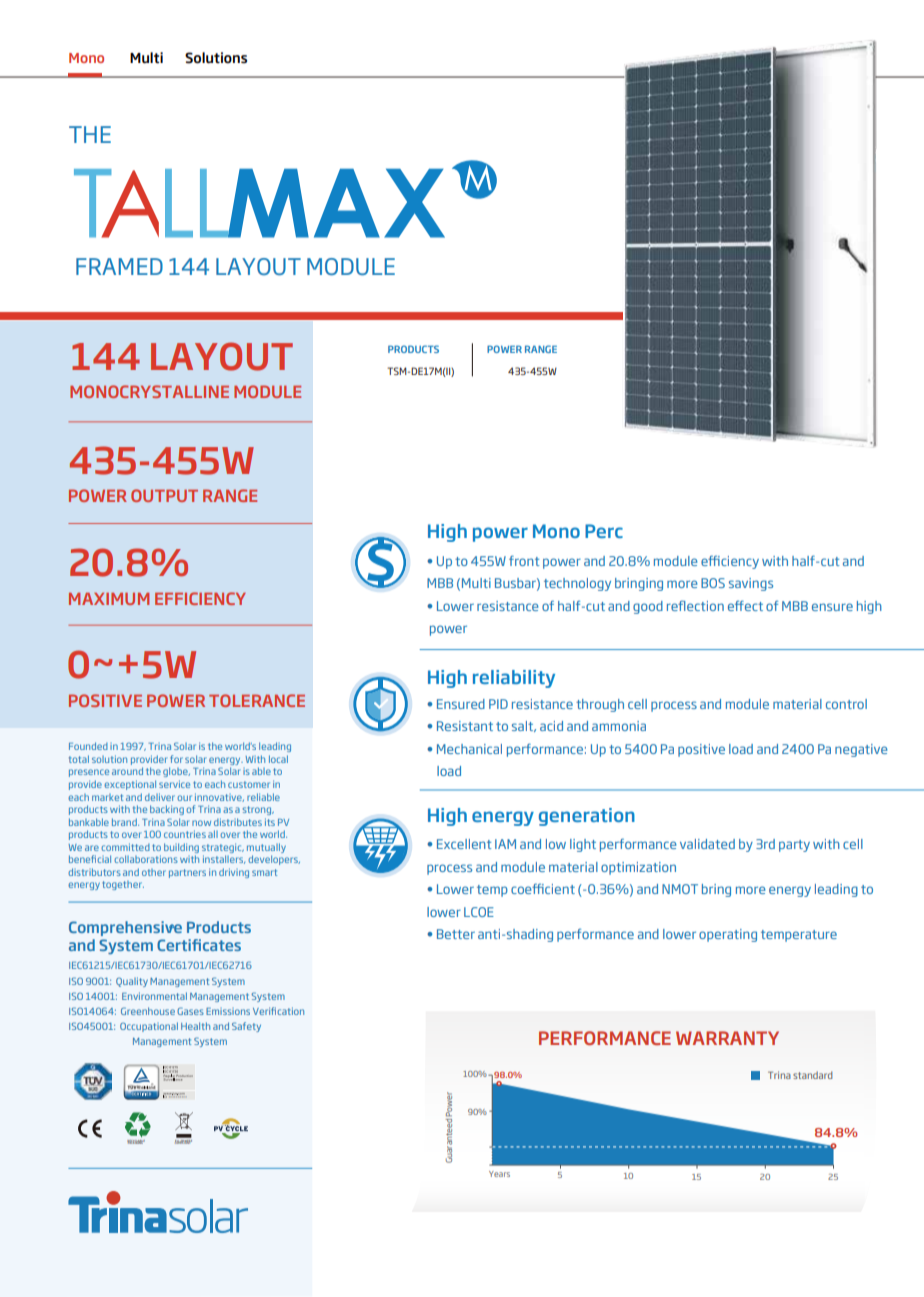 The height and width of the page is (1297, 924). What do you see at coordinates (499, 1174) in the page?
I see `Years` at bounding box center [499, 1174].
